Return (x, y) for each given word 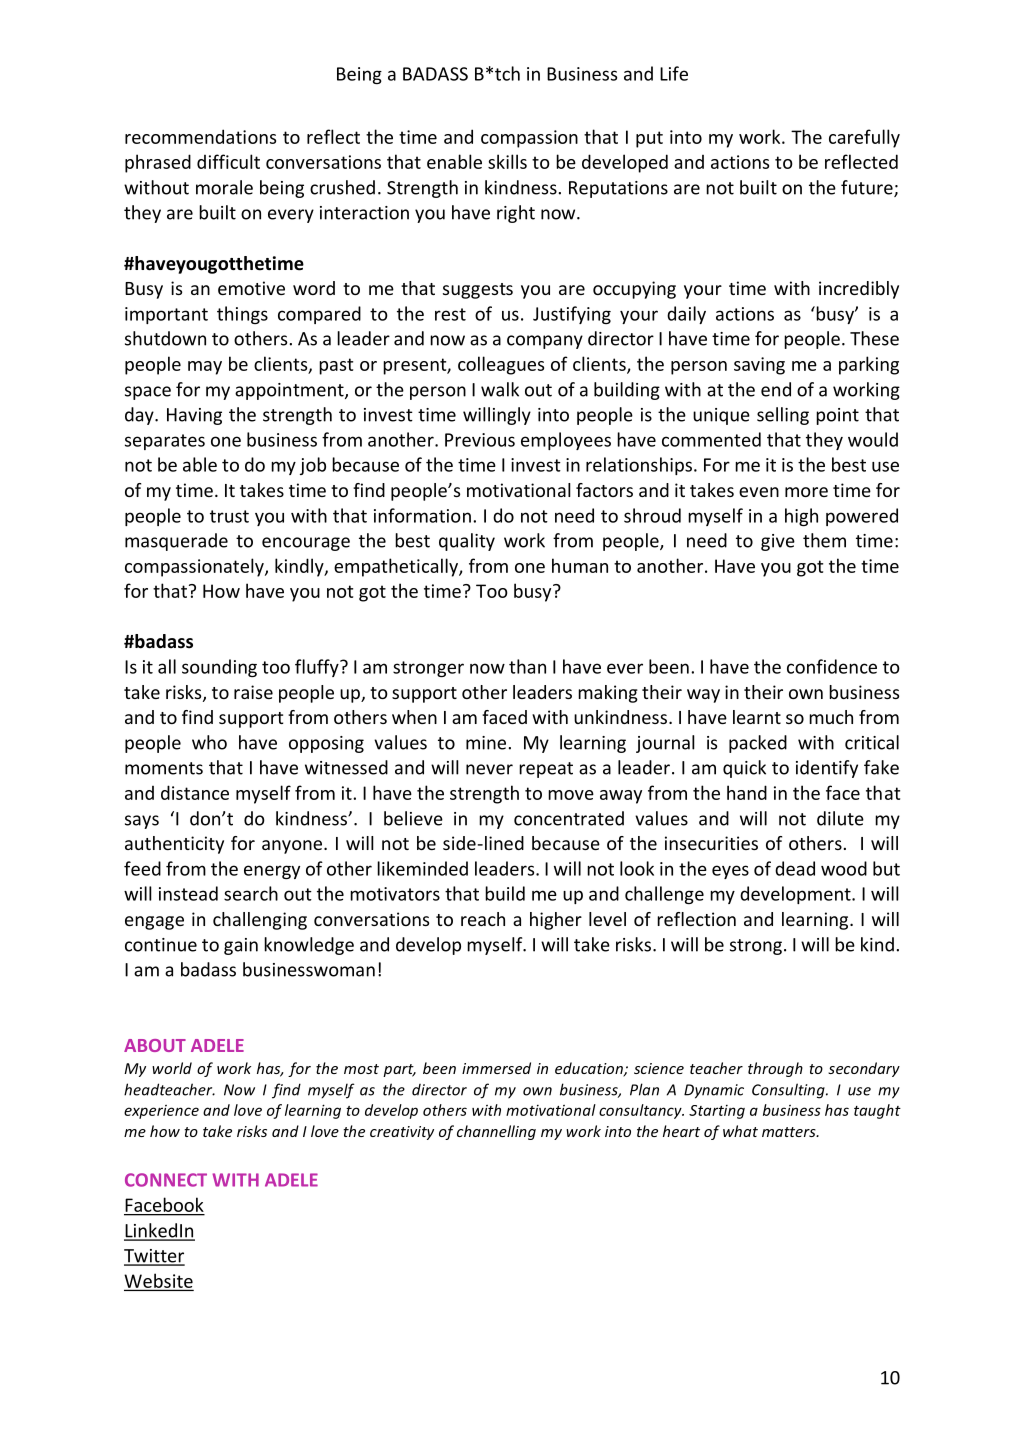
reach (483, 919)
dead (795, 868)
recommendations (200, 136)
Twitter (154, 1257)
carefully (864, 138)
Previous (480, 440)
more (806, 492)
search (251, 893)
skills (507, 161)
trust (229, 516)
